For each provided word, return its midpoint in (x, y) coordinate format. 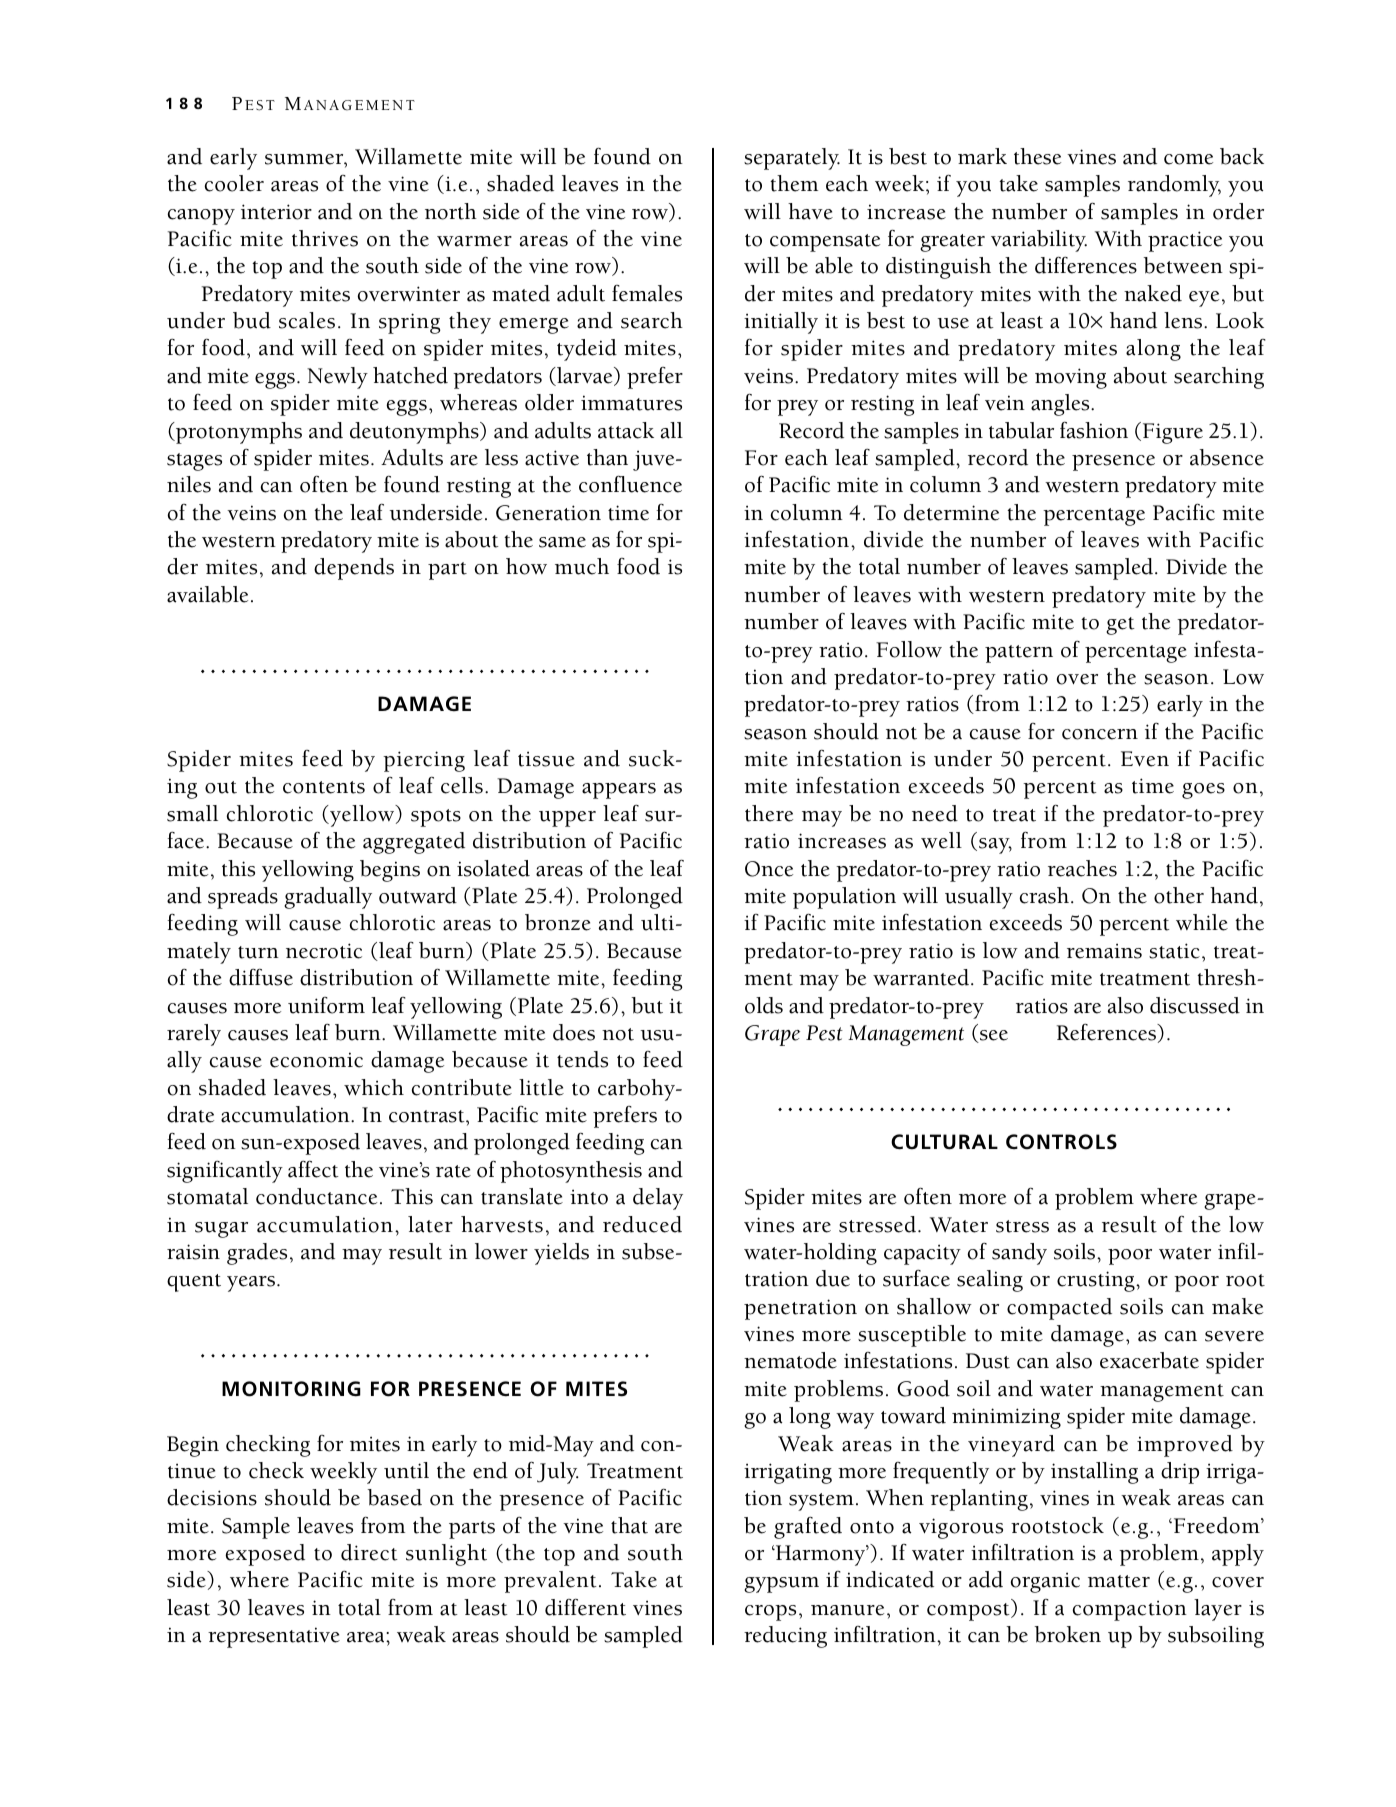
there (769, 813)
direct (369, 1552)
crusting (1097, 1281)
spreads (243, 898)
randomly (1174, 186)
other (1179, 895)
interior (276, 212)
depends (354, 569)
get (1120, 626)
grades (257, 1254)
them (794, 183)
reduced (642, 1224)
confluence (630, 484)
